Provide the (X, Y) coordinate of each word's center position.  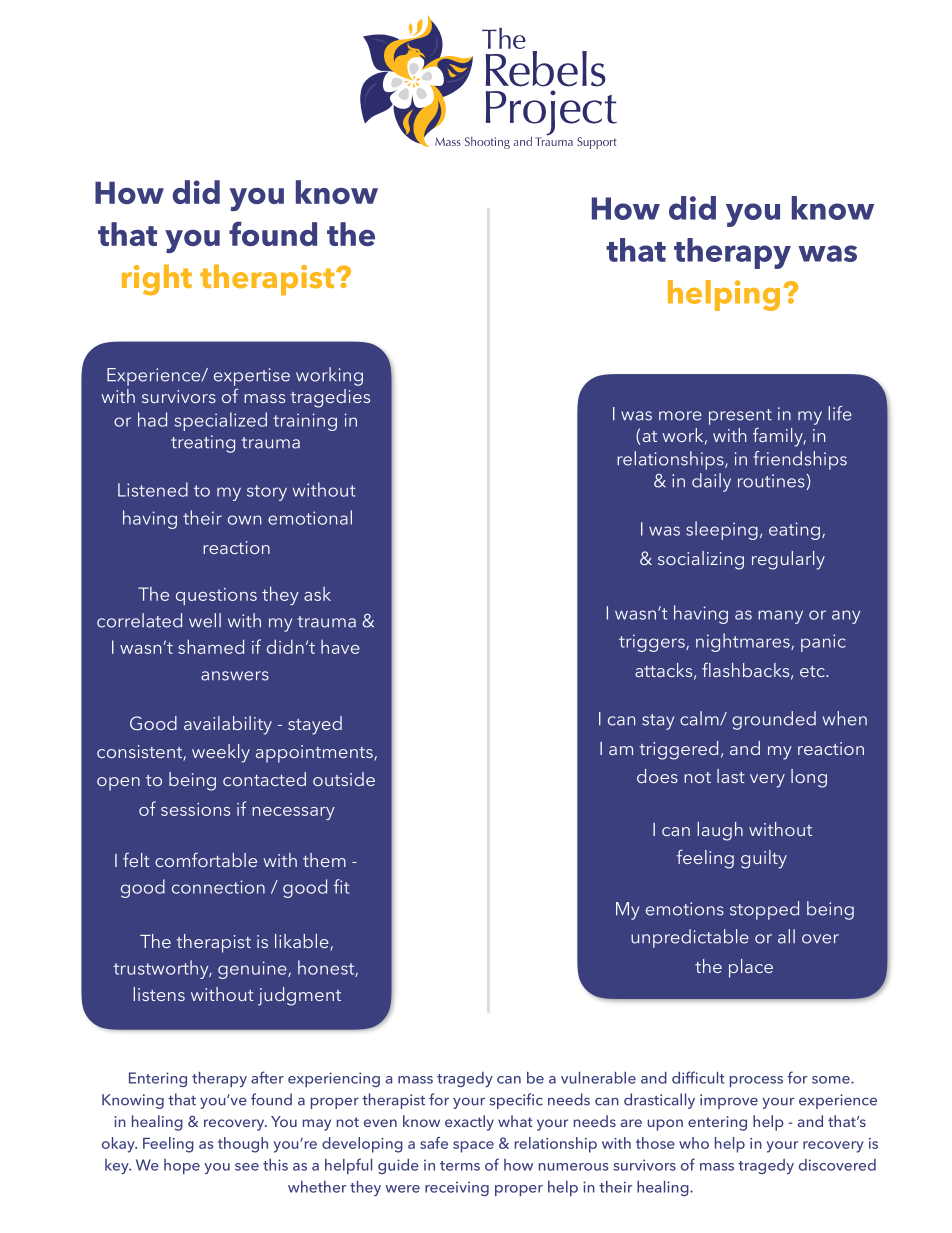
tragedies (330, 398)
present (740, 417)
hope (182, 1166)
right (157, 279)
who (694, 1143)
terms (460, 1166)
